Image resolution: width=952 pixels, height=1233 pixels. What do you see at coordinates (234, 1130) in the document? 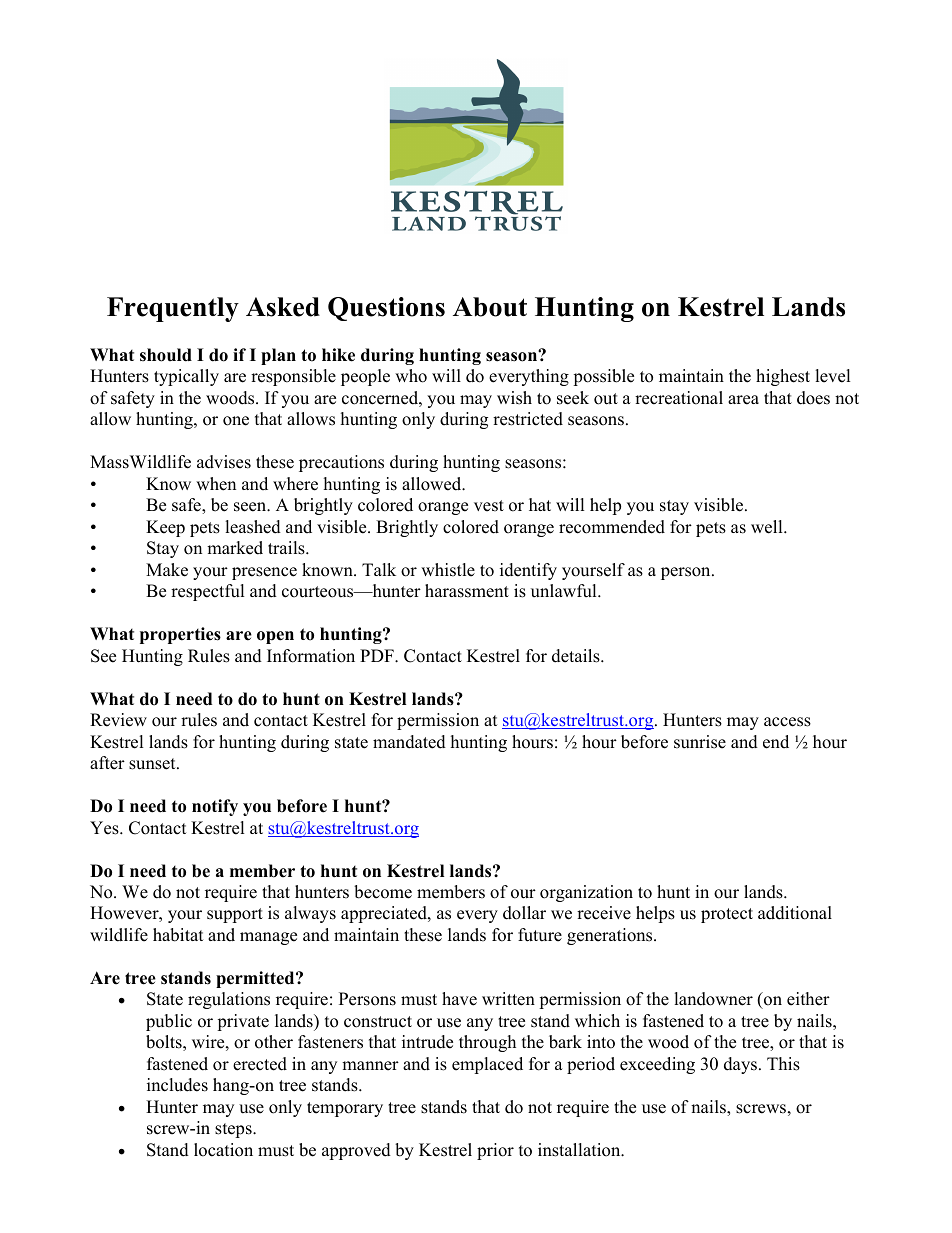
I see `steps` at bounding box center [234, 1130].
